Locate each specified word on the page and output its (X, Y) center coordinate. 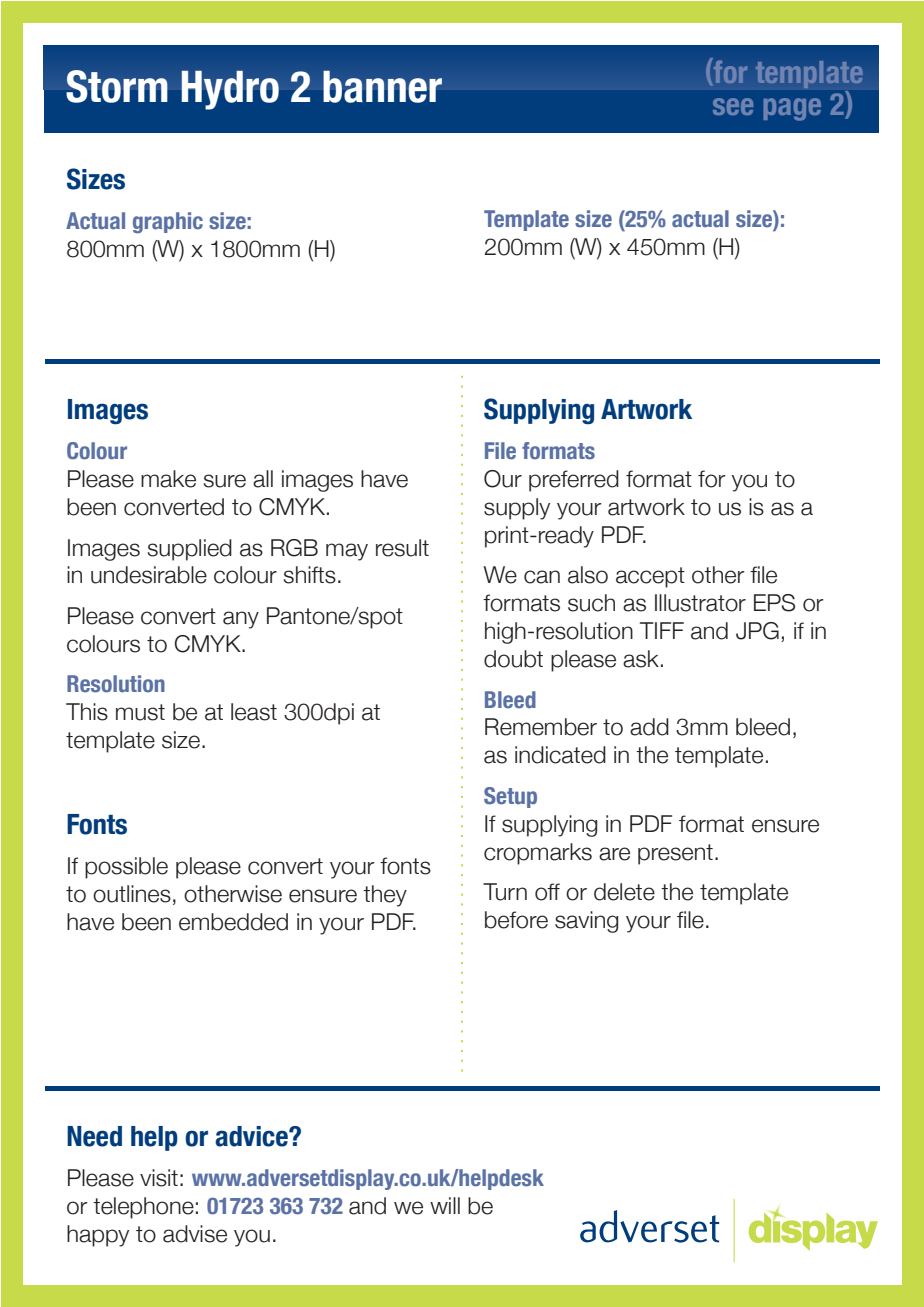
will (445, 1205)
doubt (513, 659)
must (140, 712)
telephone (143, 1208)
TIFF (662, 630)
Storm (117, 86)
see (733, 106)
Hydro (230, 90)
